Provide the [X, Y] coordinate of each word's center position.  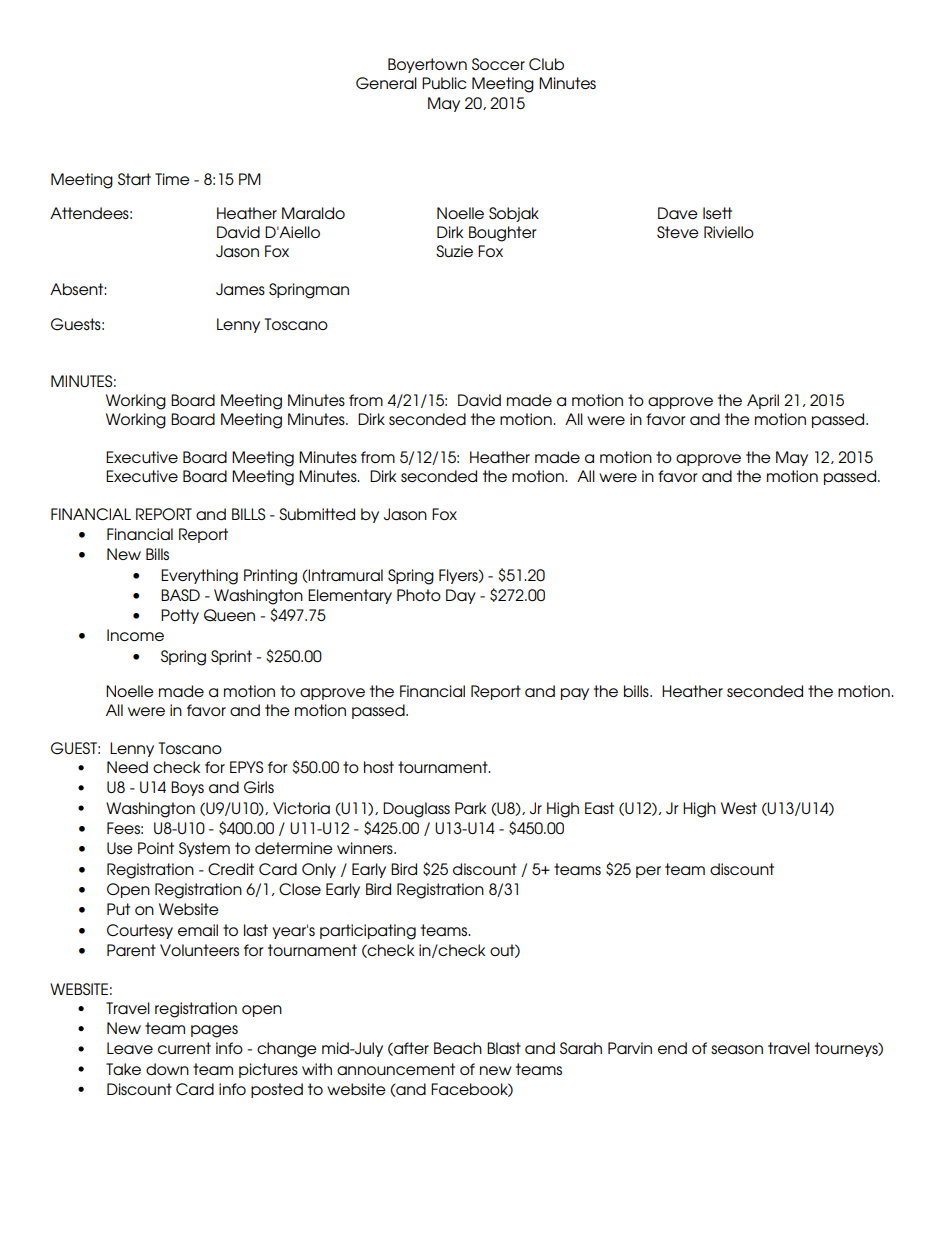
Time [172, 179]
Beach [458, 1048]
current [184, 1048]
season [737, 1049]
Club [546, 64]
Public [444, 83]
